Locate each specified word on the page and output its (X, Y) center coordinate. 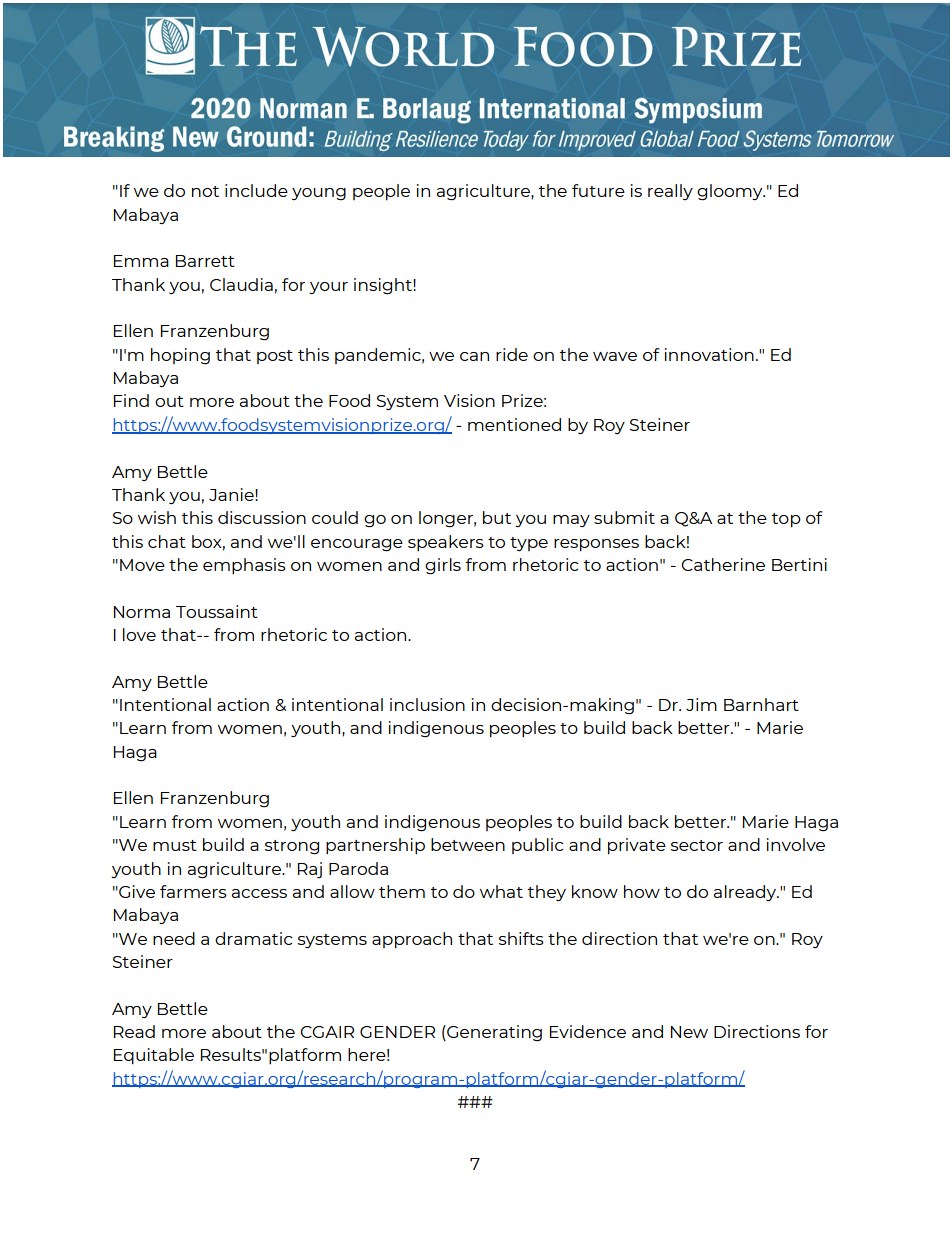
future (598, 190)
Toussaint (217, 611)
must (175, 845)
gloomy (731, 192)
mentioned (514, 424)
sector (697, 845)
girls (443, 566)
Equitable (154, 1056)
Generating (493, 1033)
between (468, 844)
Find (131, 400)
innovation (709, 354)
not (205, 191)
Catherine (723, 564)
